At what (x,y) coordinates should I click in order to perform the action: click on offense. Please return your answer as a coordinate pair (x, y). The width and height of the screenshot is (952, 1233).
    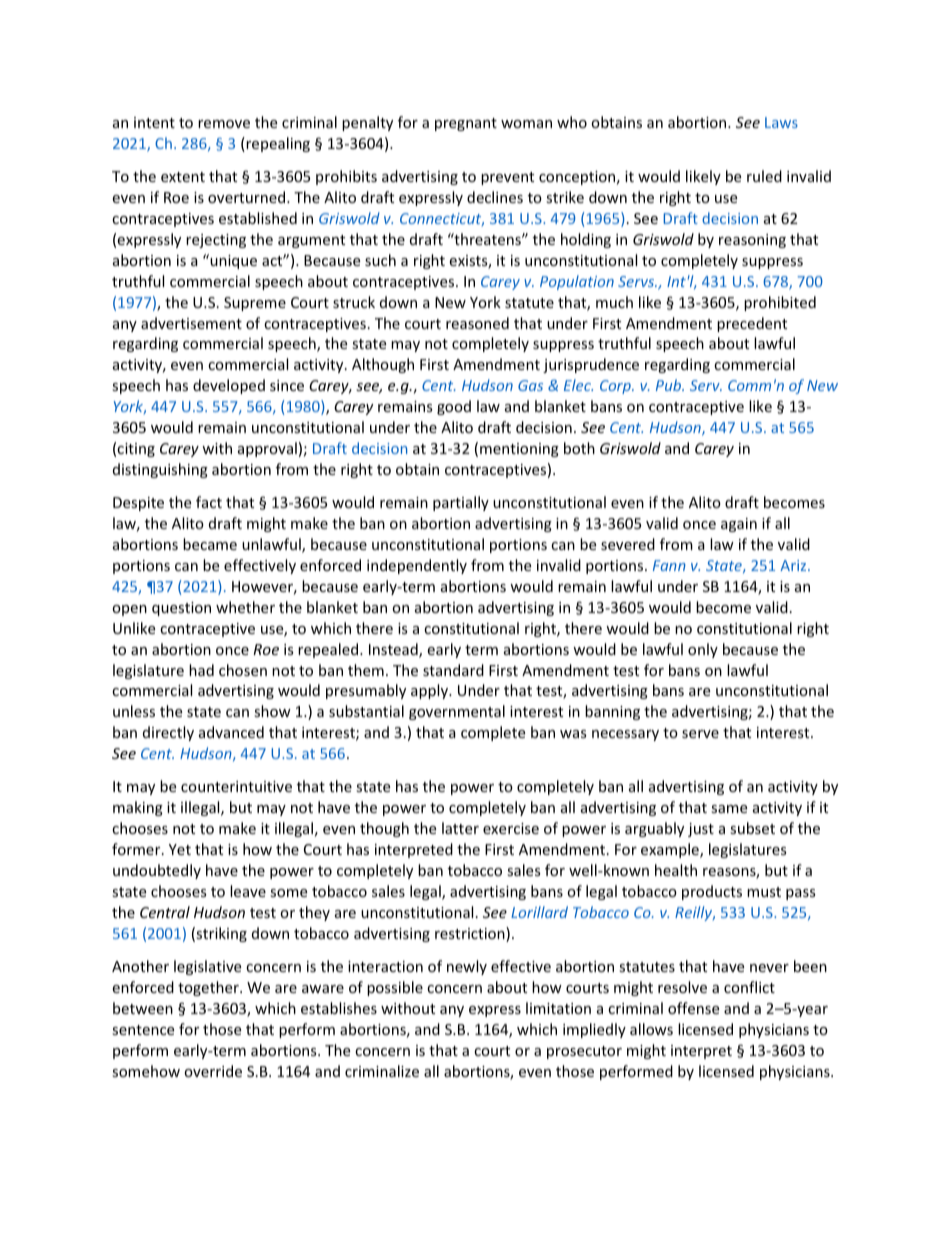
    Looking at the image, I should click on (693, 1008).
